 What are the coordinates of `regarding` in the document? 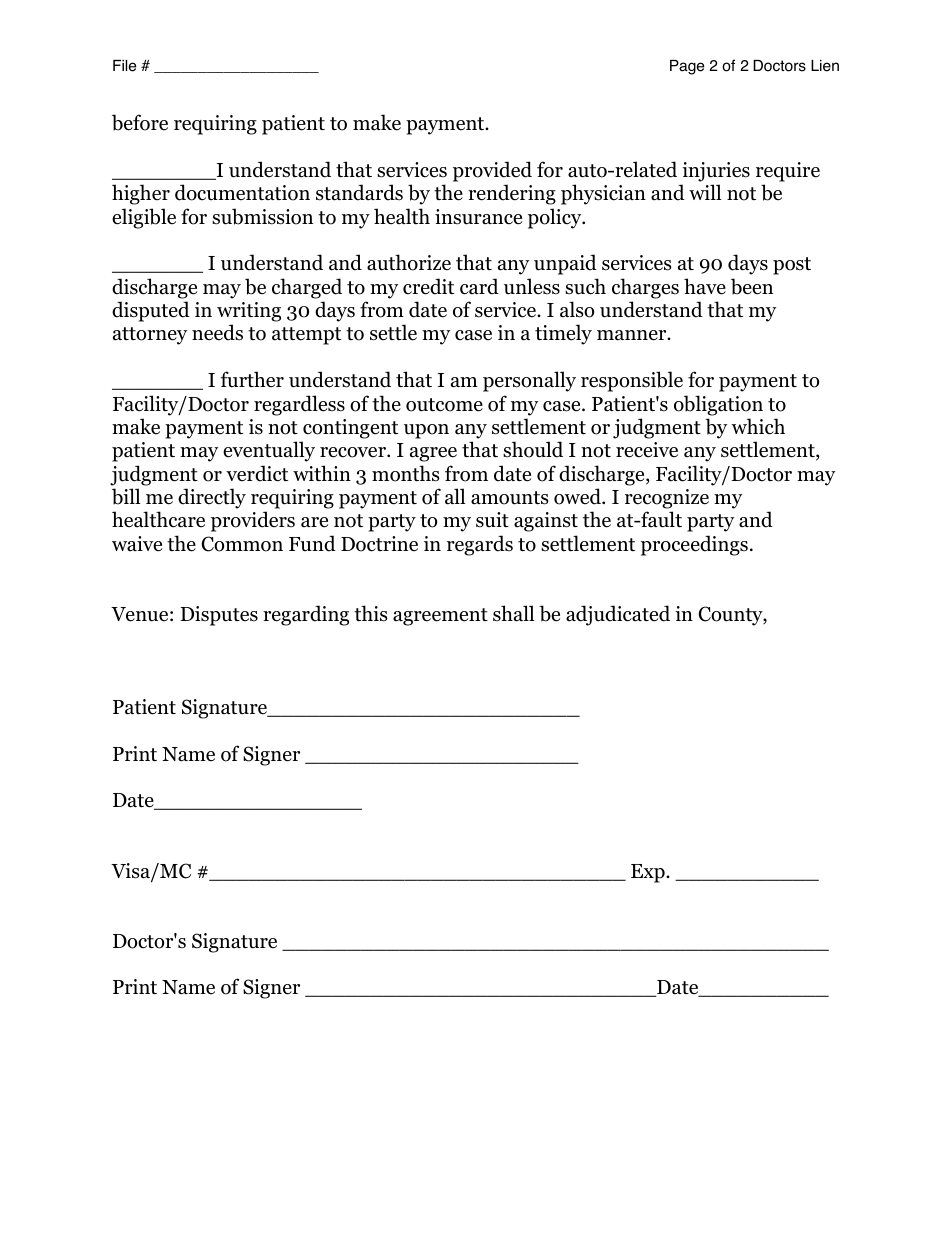 It's located at (306, 615).
